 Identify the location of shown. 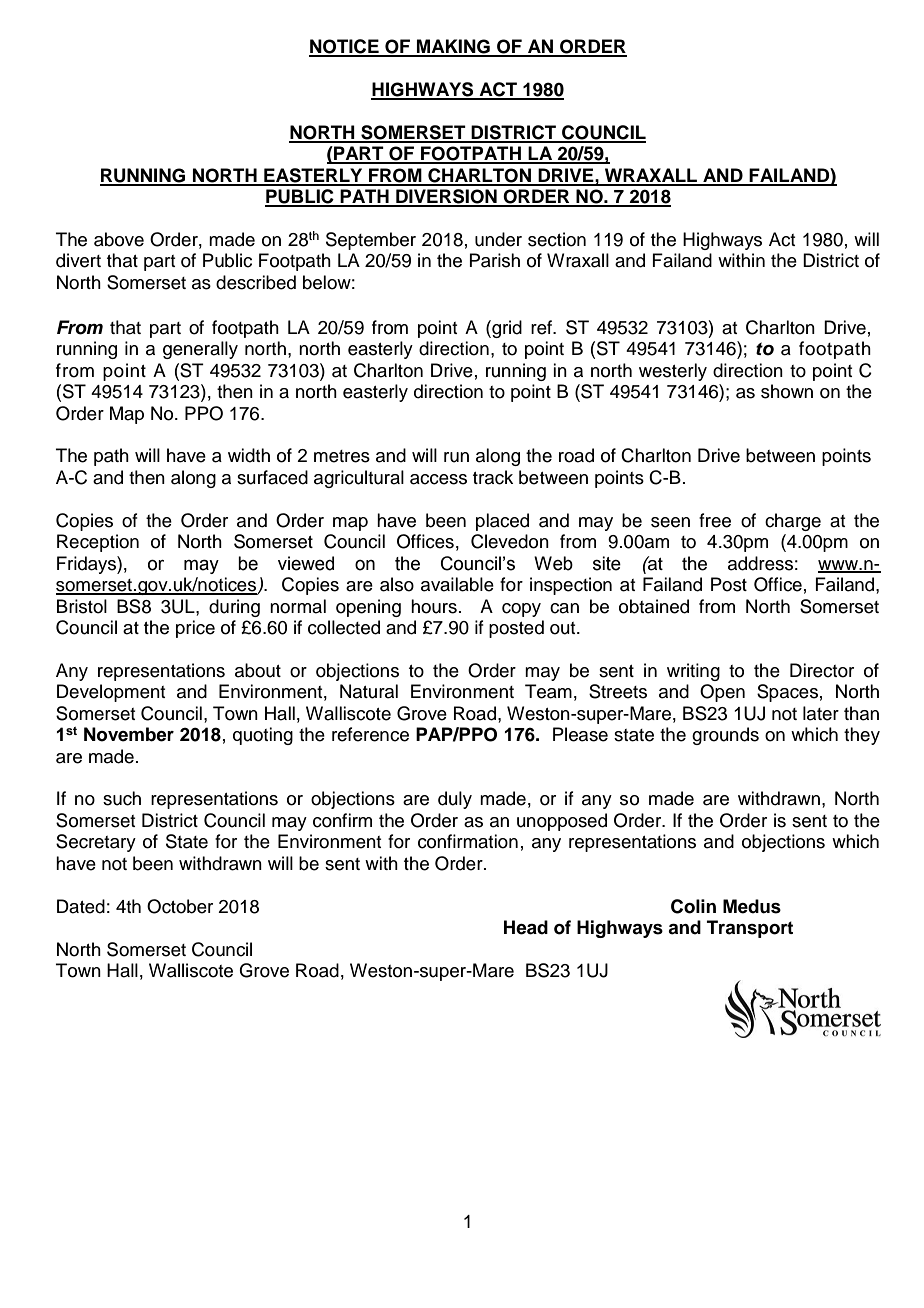
(787, 391).
